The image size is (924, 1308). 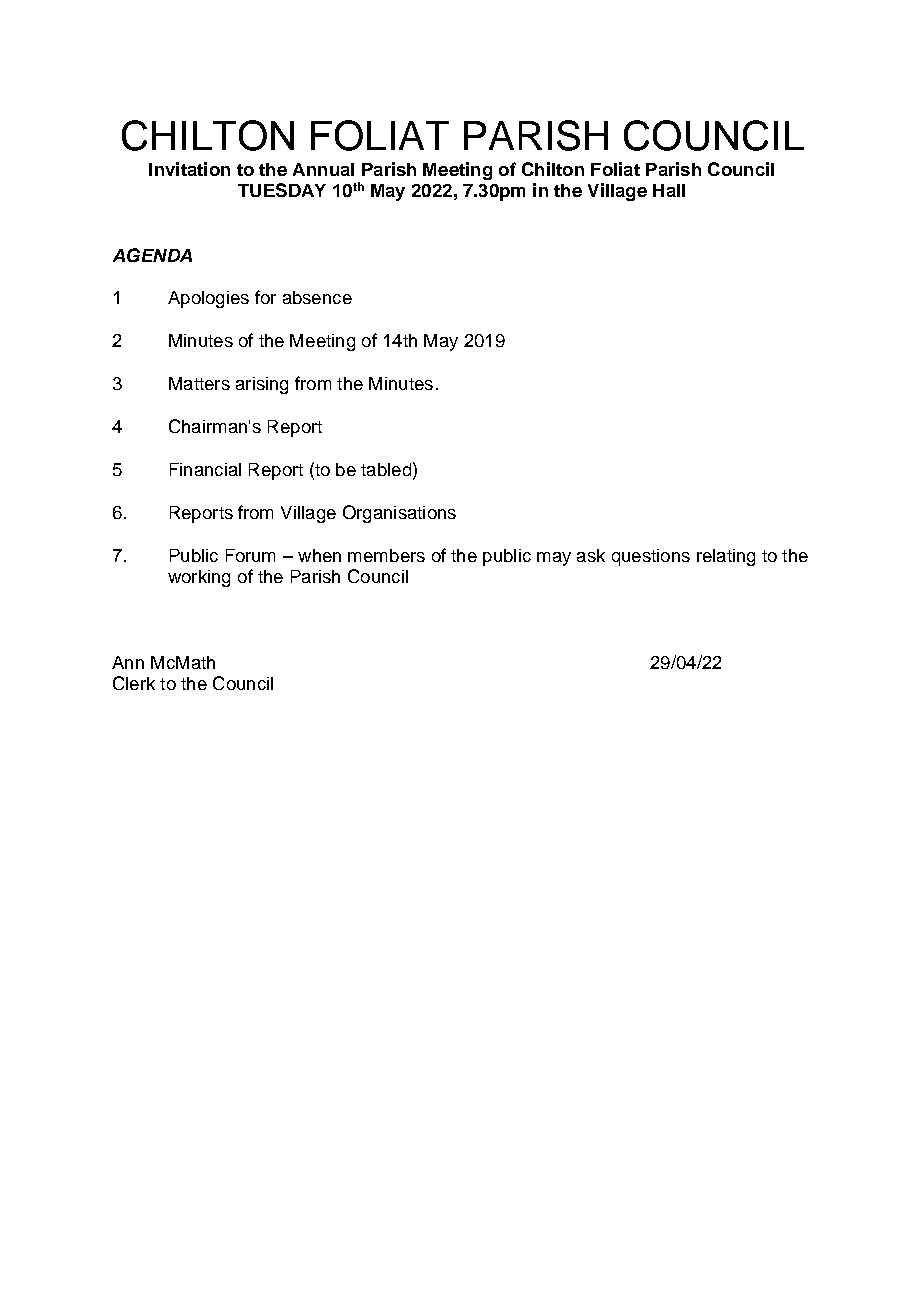 What do you see at coordinates (199, 383) in the image?
I see `Matters` at bounding box center [199, 383].
